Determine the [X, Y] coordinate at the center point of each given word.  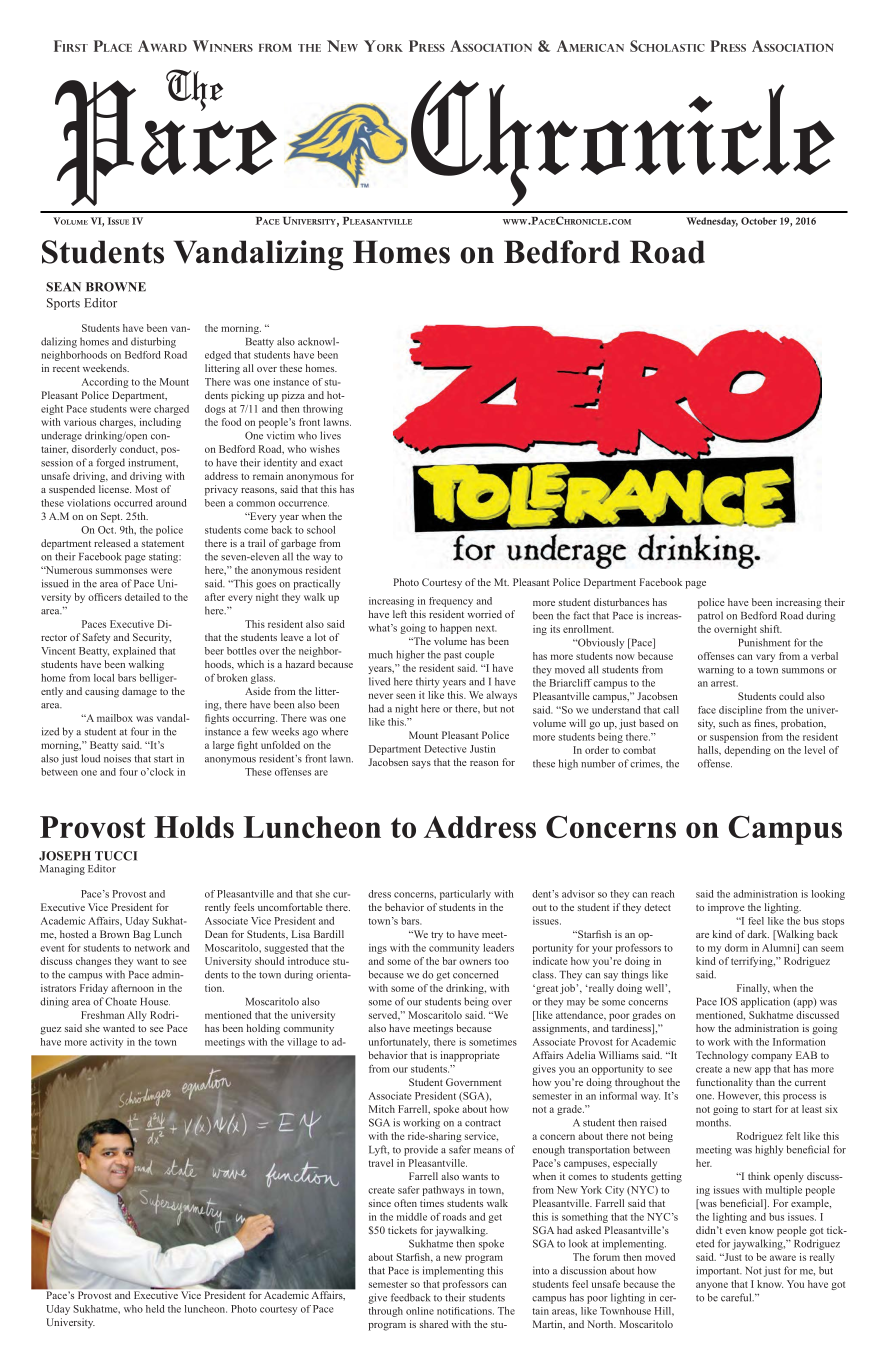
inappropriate [470, 1056]
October [759, 221]
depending [747, 751]
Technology [722, 1056]
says [421, 765]
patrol [710, 616]
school [321, 530]
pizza [293, 396]
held [155, 1309]
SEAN [63, 287]
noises [117, 758]
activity [106, 1043]
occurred [133, 503]
